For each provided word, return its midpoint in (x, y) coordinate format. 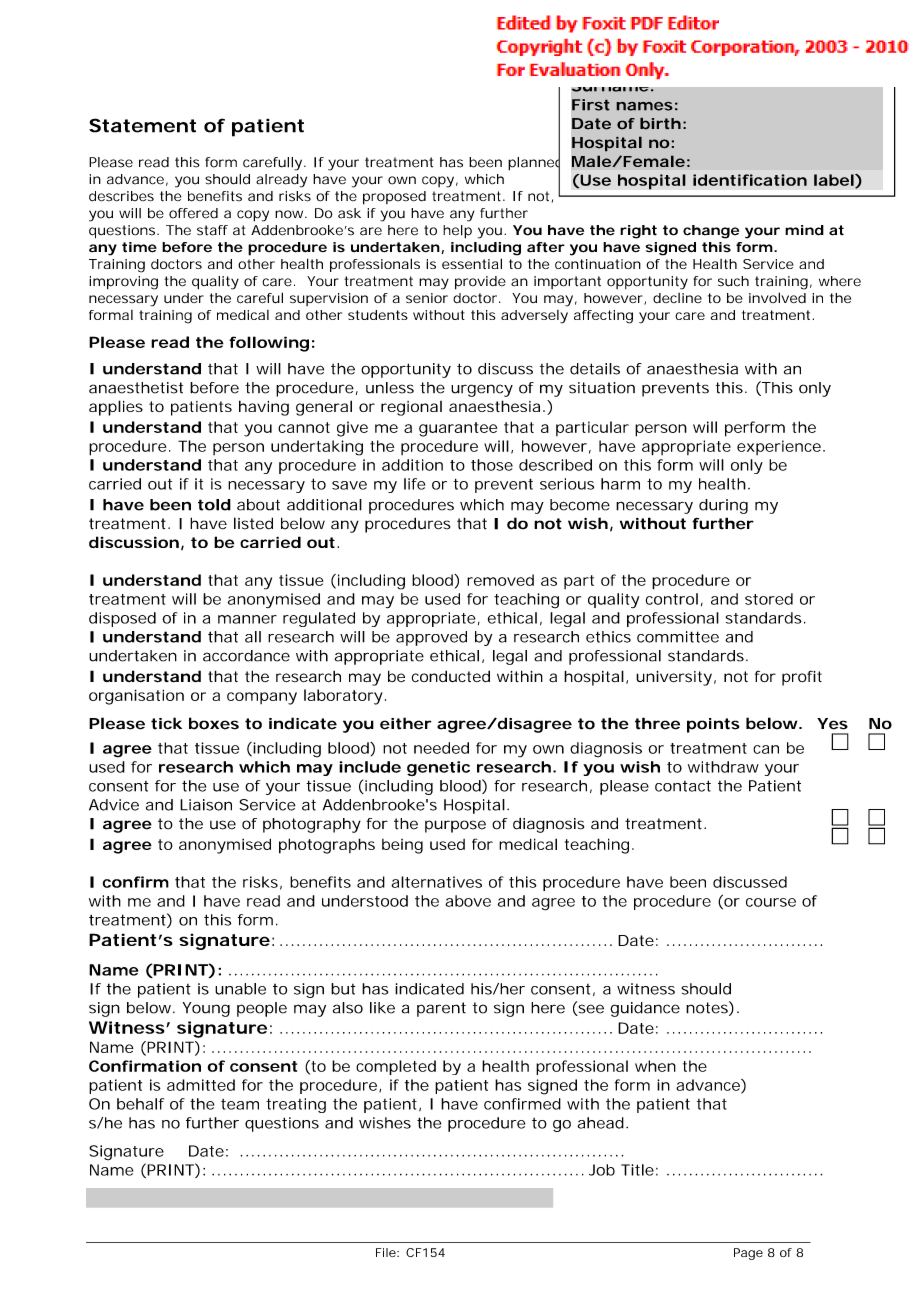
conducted (451, 676)
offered (193, 213)
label (834, 180)
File (387, 1252)
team (240, 1104)
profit (802, 678)
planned (534, 164)
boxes (214, 723)
